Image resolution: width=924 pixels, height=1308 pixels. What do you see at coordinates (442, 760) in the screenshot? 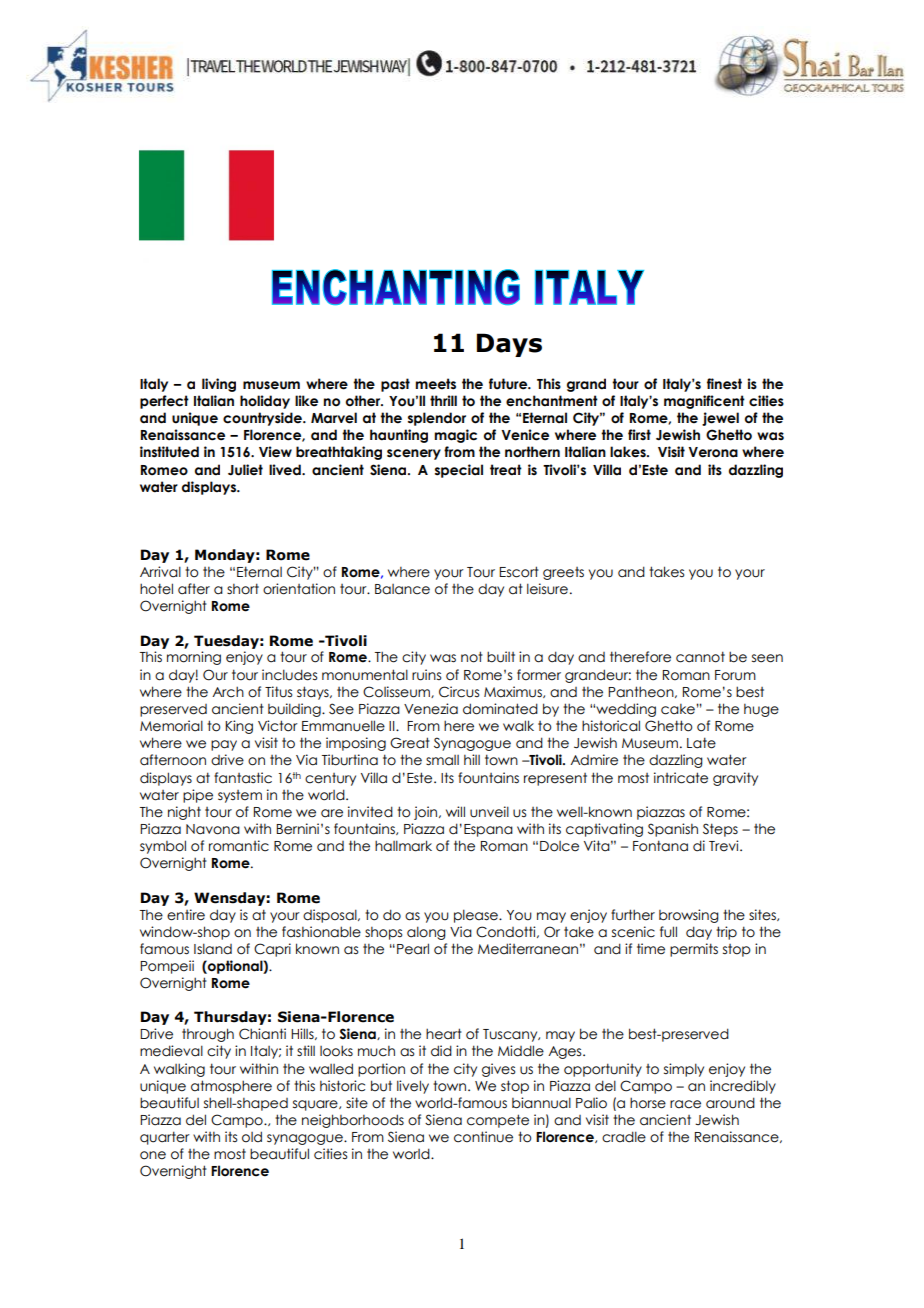
I see `small` at bounding box center [442, 760].
